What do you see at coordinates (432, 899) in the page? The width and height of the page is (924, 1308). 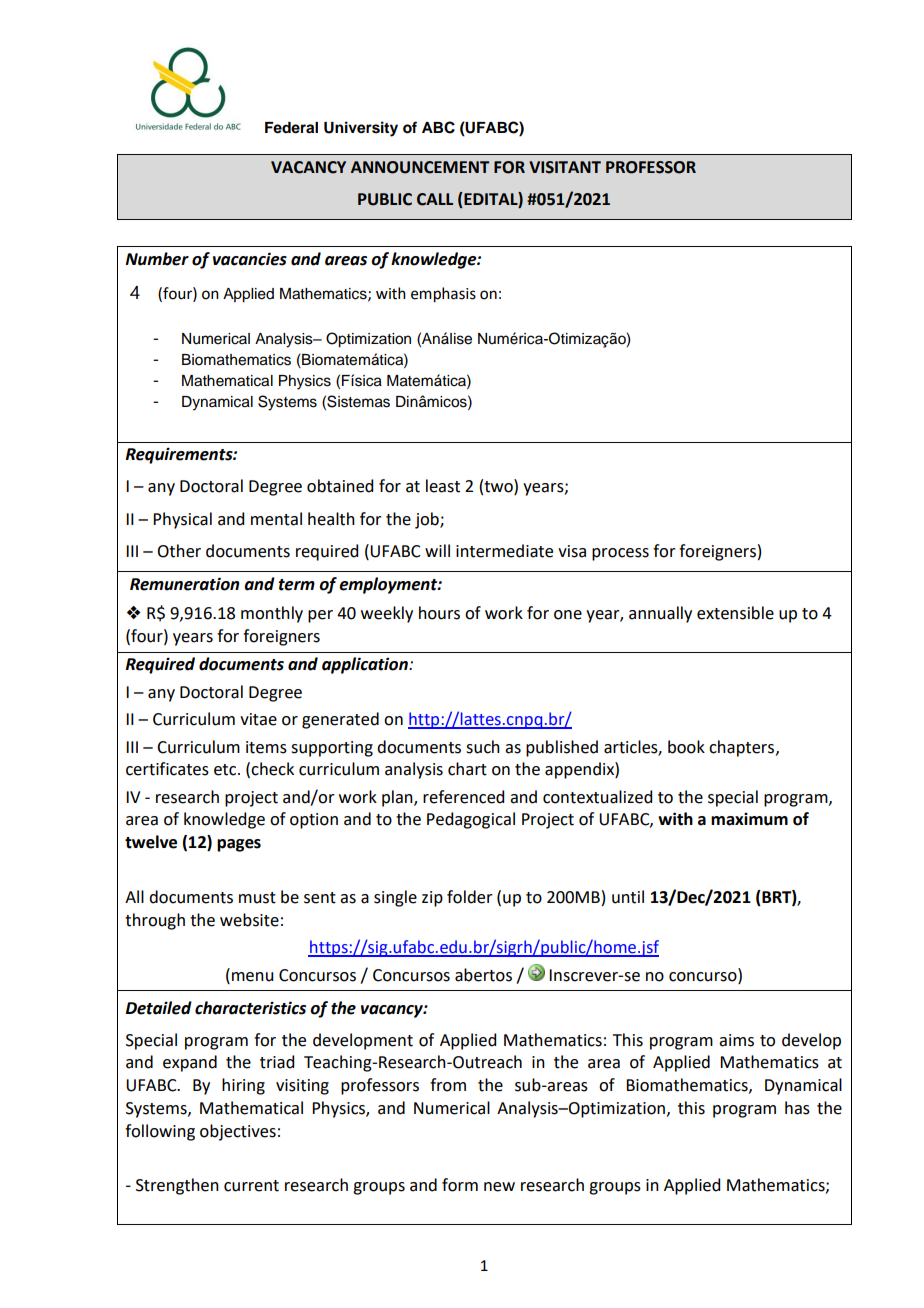 I see `zip` at bounding box center [432, 899].
